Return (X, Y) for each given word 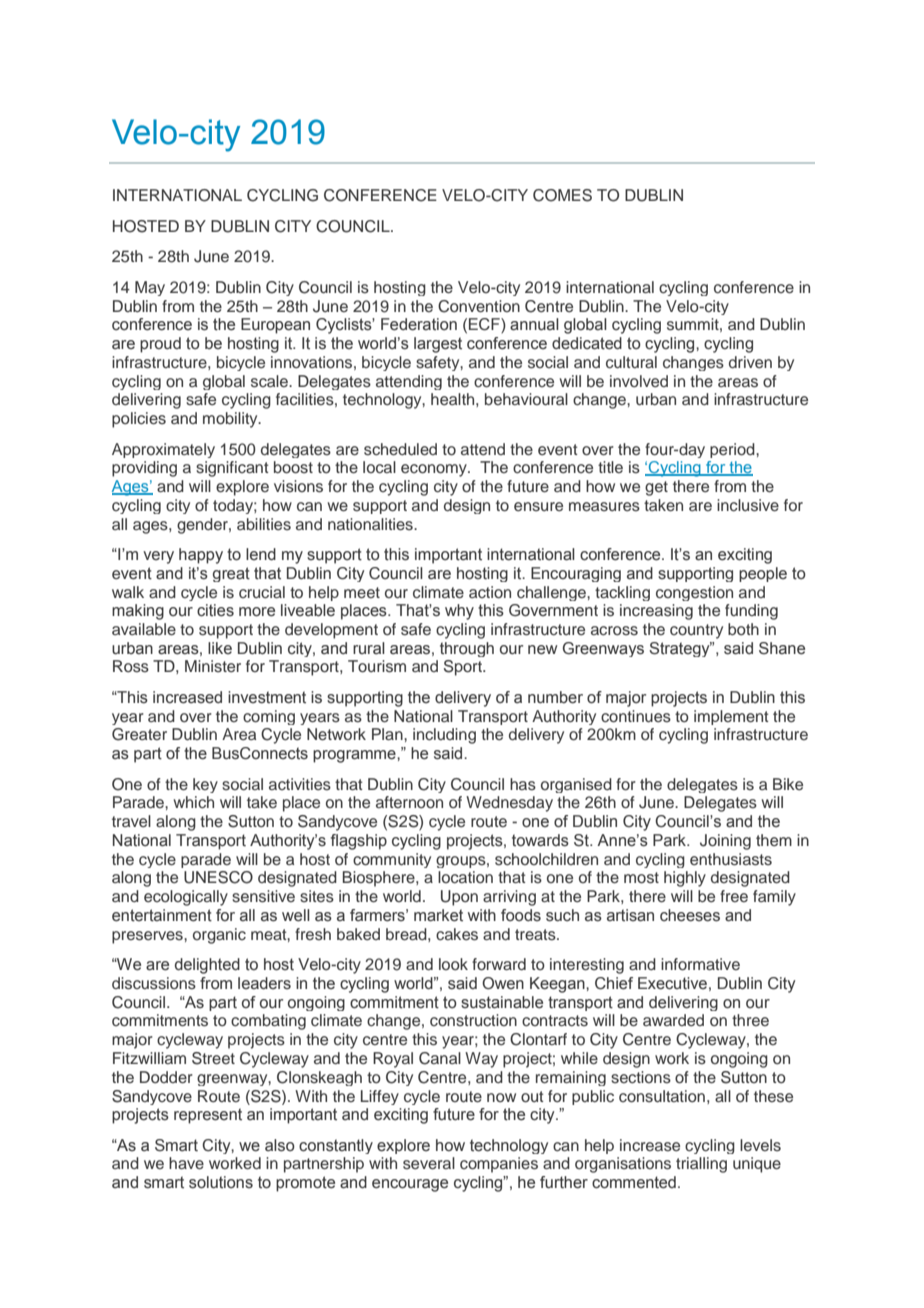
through (467, 649)
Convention (479, 306)
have (186, 1163)
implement (731, 717)
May (150, 288)
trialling (701, 1165)
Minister (213, 666)
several (429, 1163)
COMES (562, 195)
